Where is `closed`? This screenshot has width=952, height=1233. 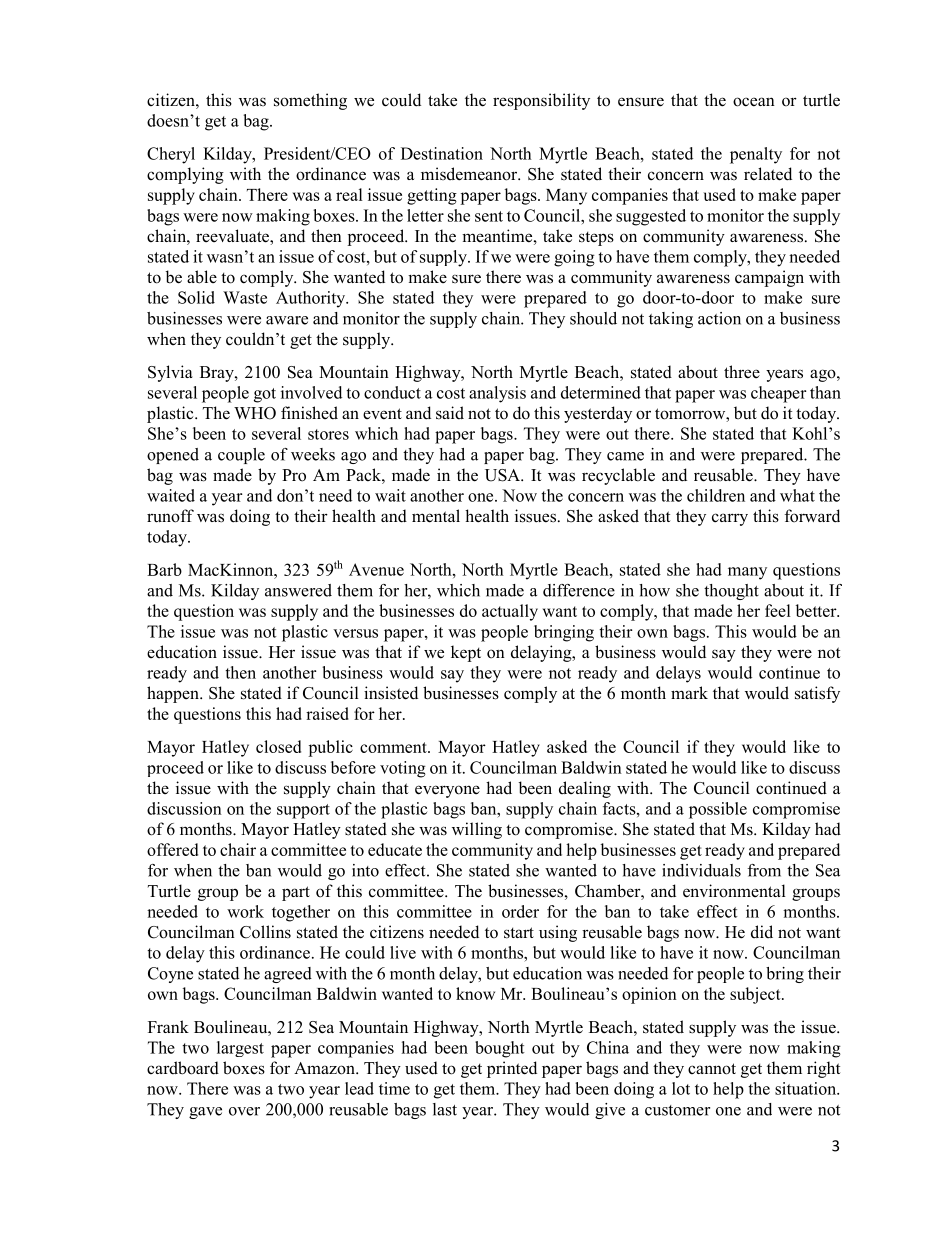 closed is located at coordinates (278, 746).
